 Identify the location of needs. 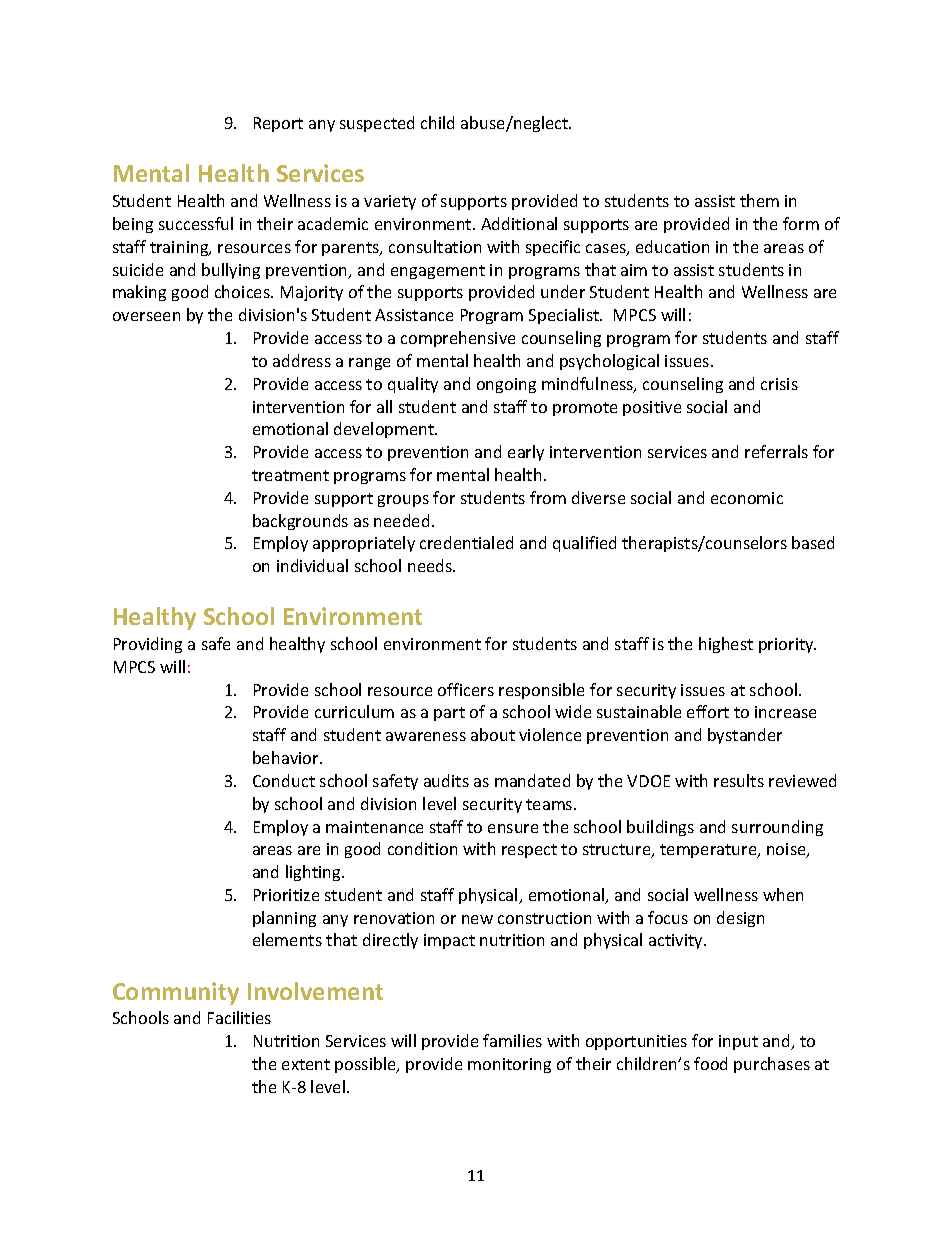
(431, 565).
